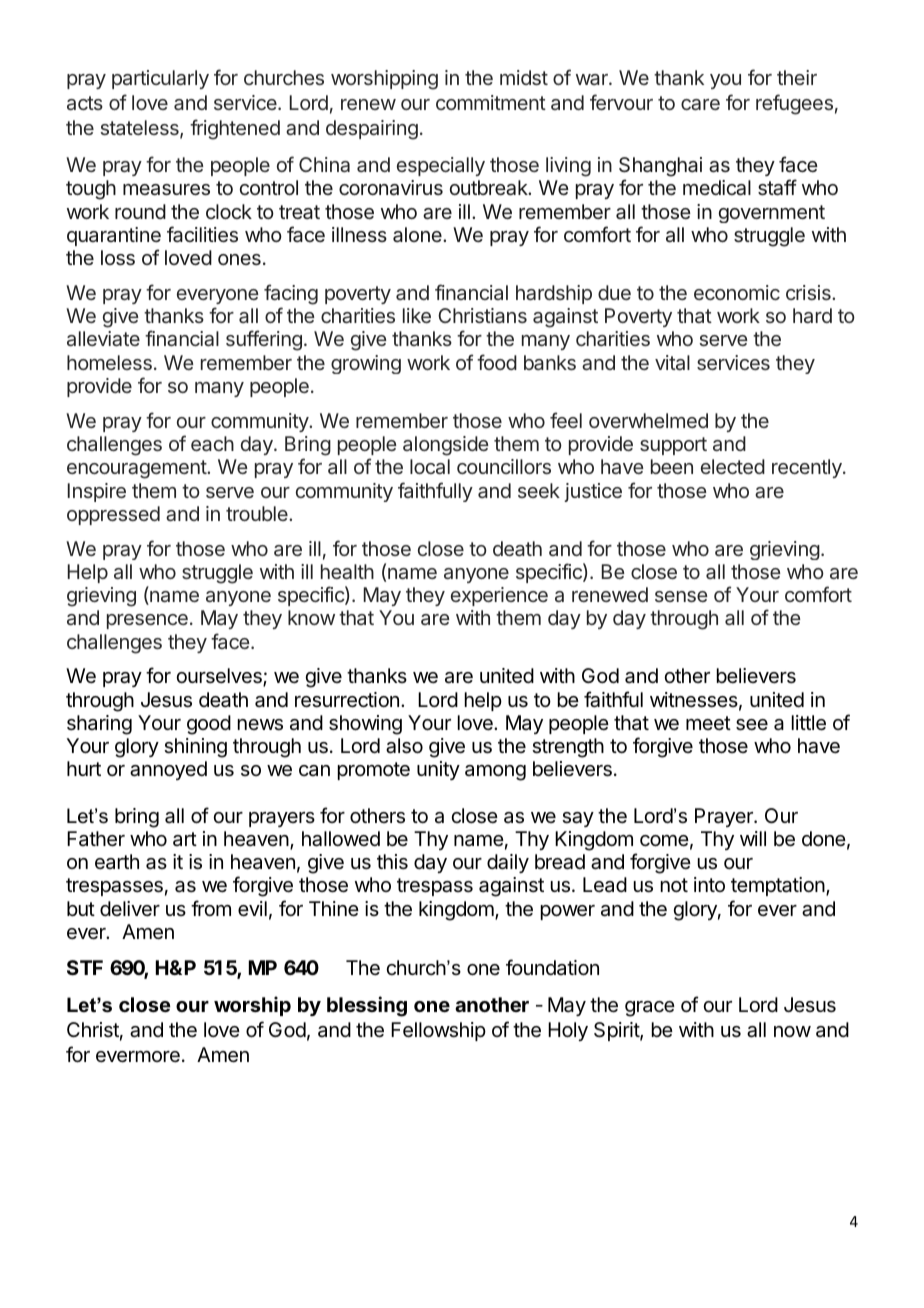 This page has height=1308, width=924. Describe the element at coordinates (495, 773) in the page. I see `among` at that location.
